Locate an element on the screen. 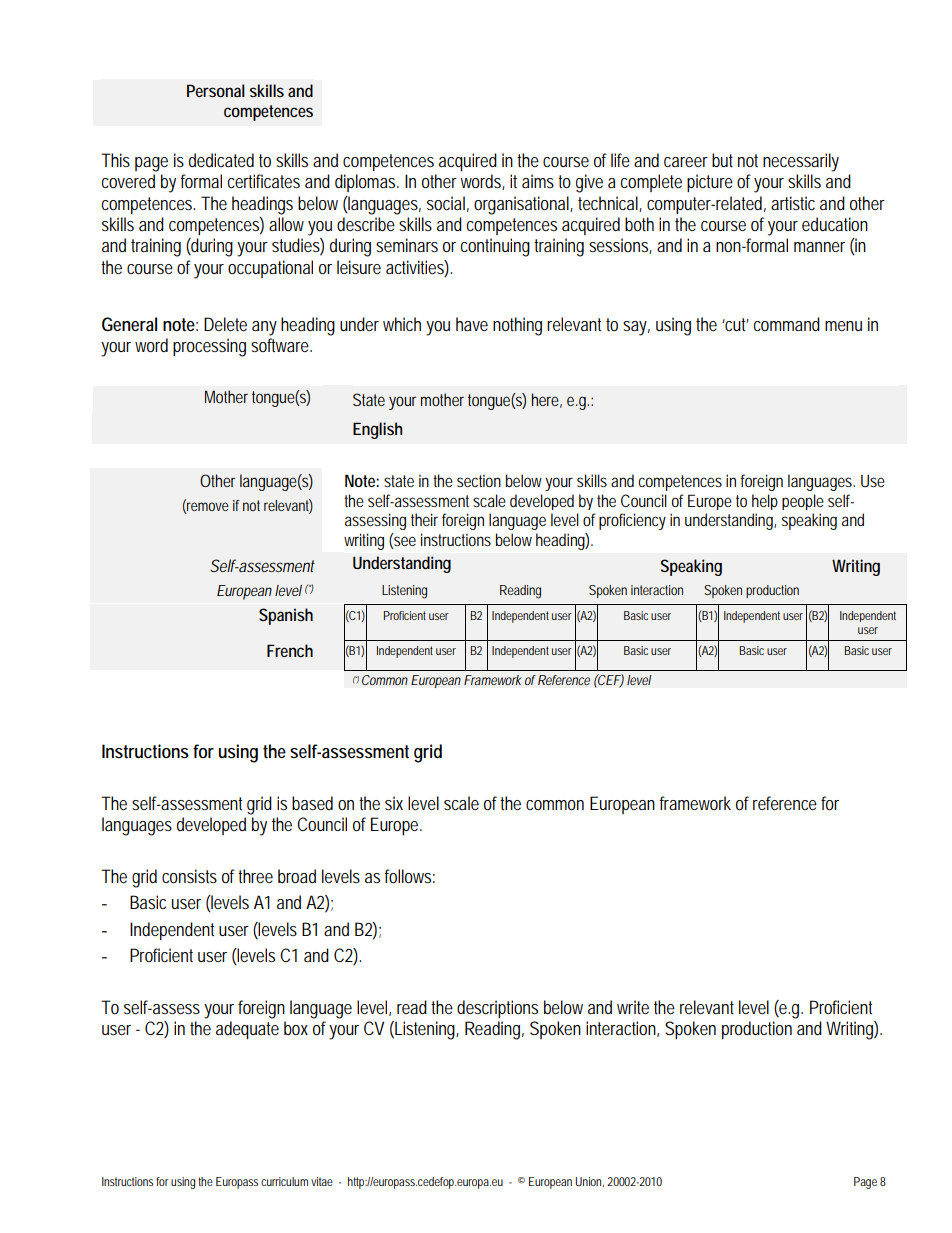 This screenshot has width=952, height=1233. but is located at coordinates (722, 160).
